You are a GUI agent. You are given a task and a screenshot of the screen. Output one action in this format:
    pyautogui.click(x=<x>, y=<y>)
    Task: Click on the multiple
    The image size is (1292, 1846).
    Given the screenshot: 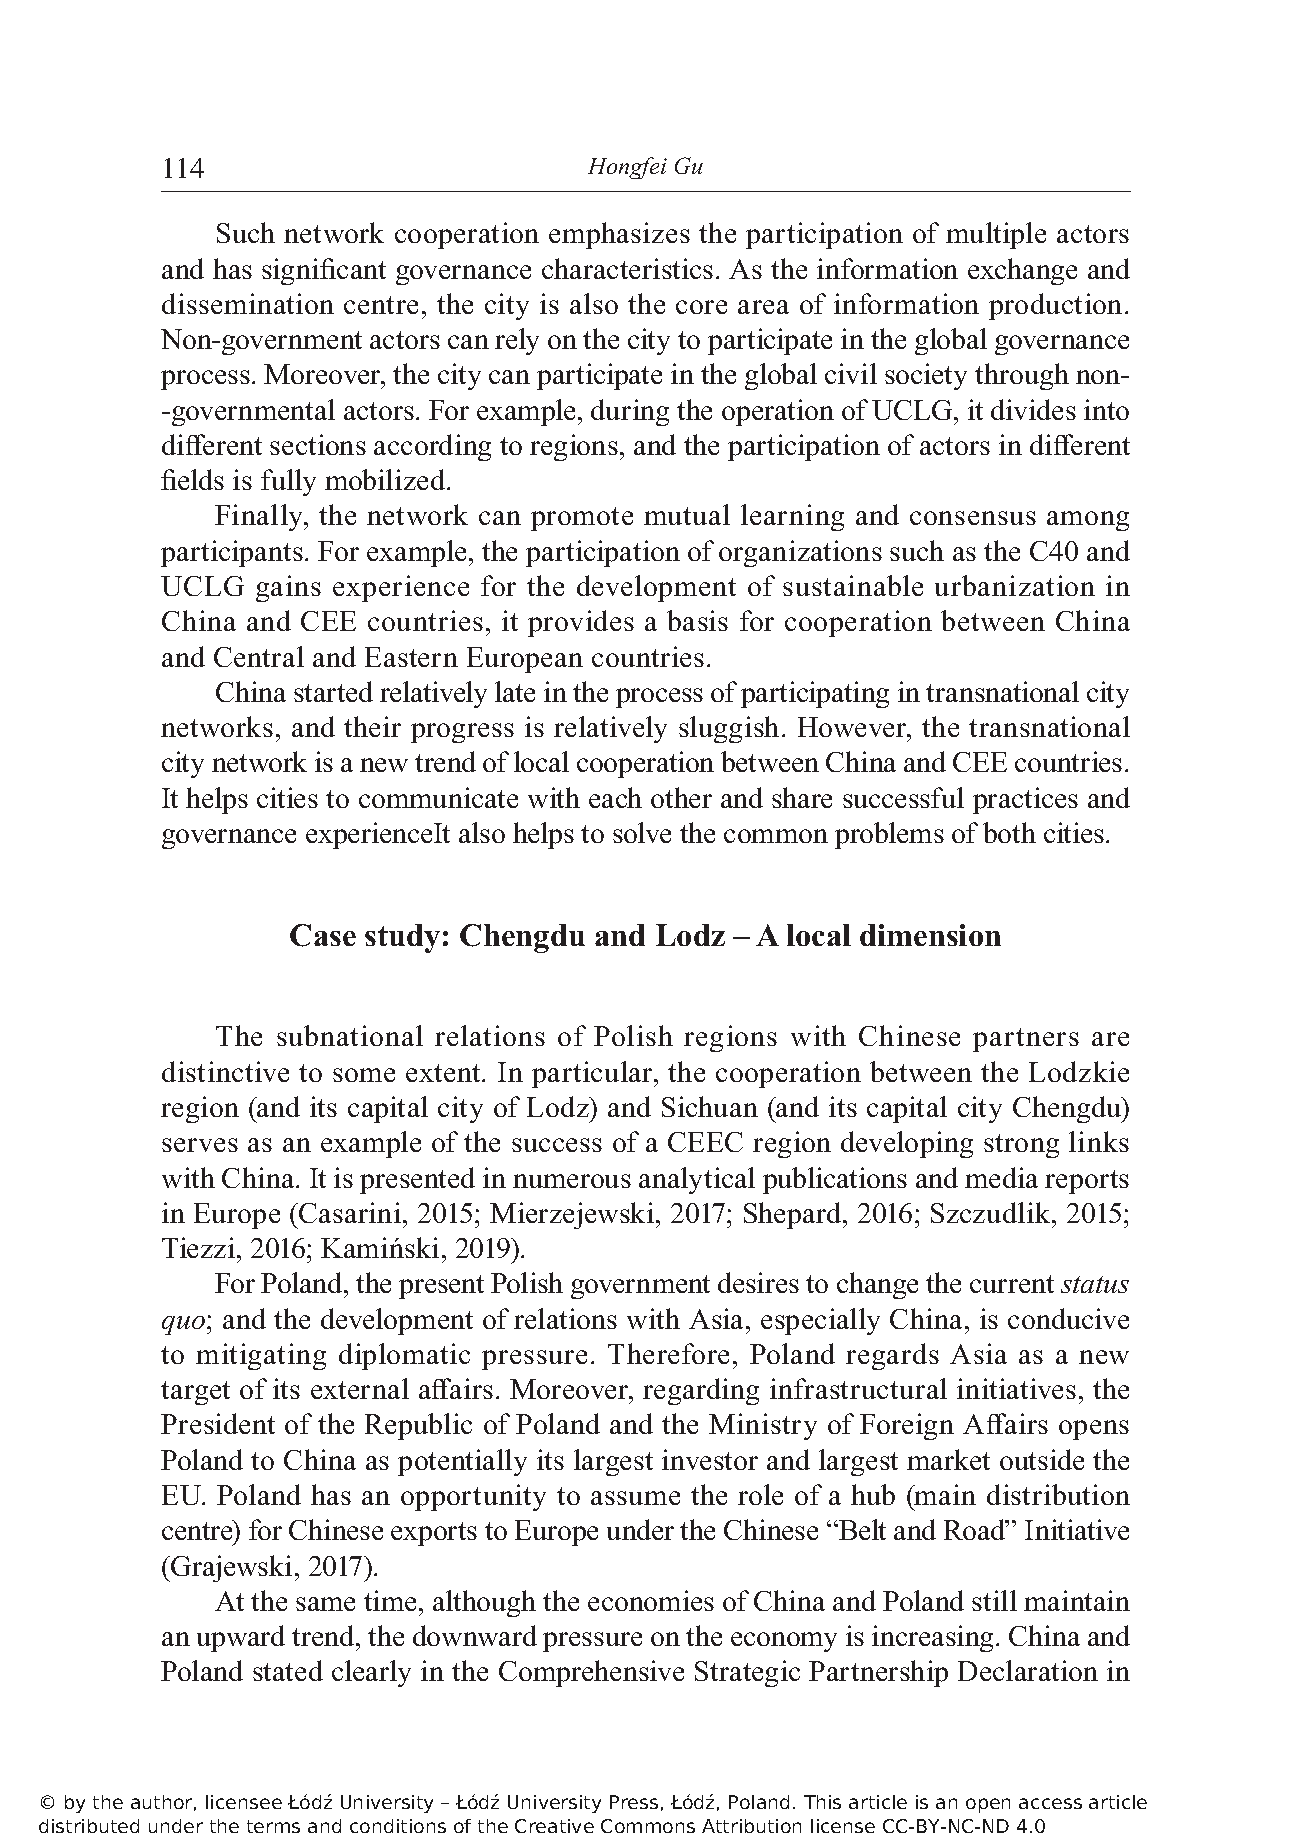 What is the action you would take?
    pyautogui.click(x=996, y=235)
